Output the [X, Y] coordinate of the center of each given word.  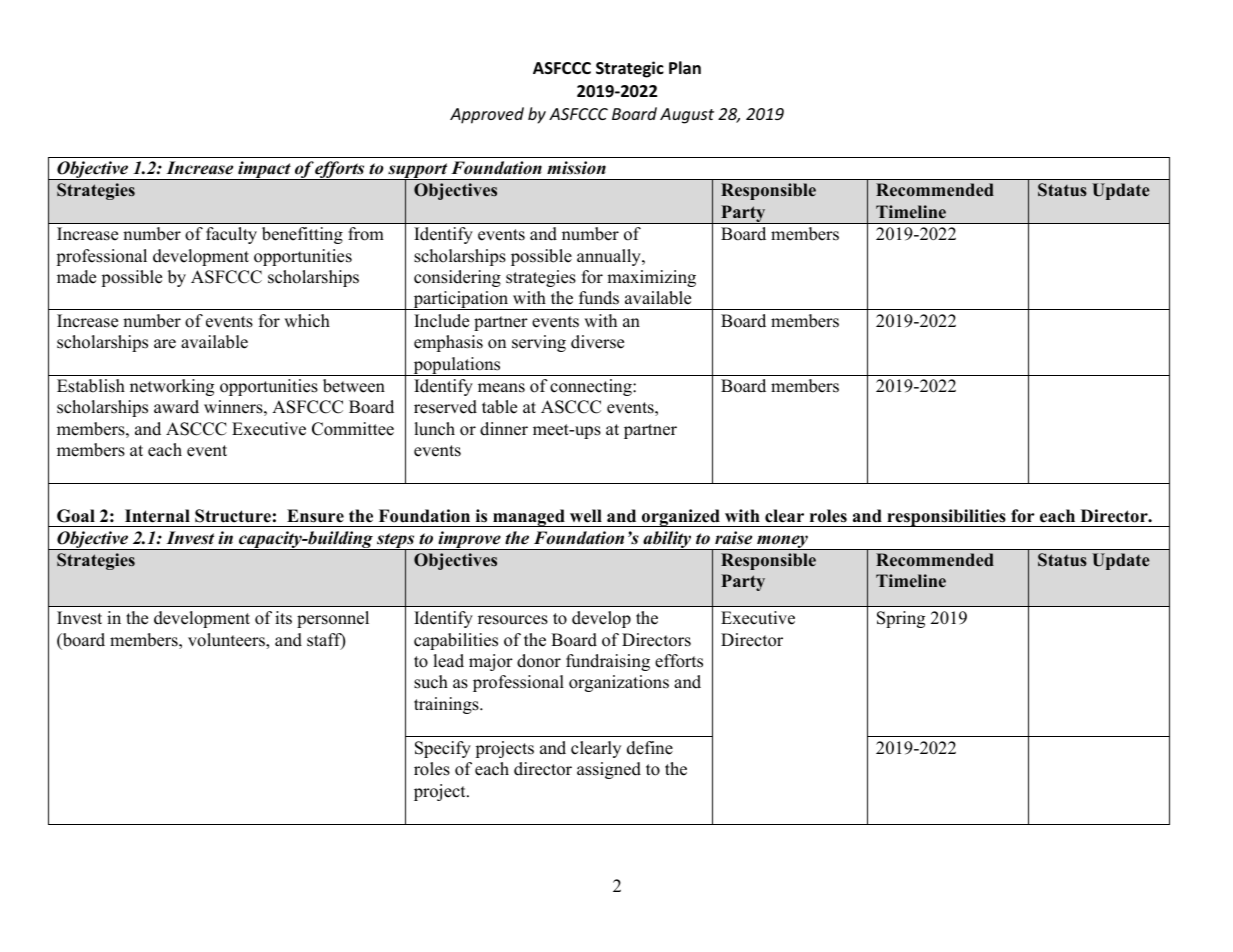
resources [513, 620]
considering [457, 278]
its [283, 618]
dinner [504, 429]
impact [264, 170]
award [176, 407]
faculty [231, 235]
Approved [487, 115]
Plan [685, 67]
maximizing [651, 278]
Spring [901, 619]
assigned [609, 770]
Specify [443, 749]
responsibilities [946, 518]
